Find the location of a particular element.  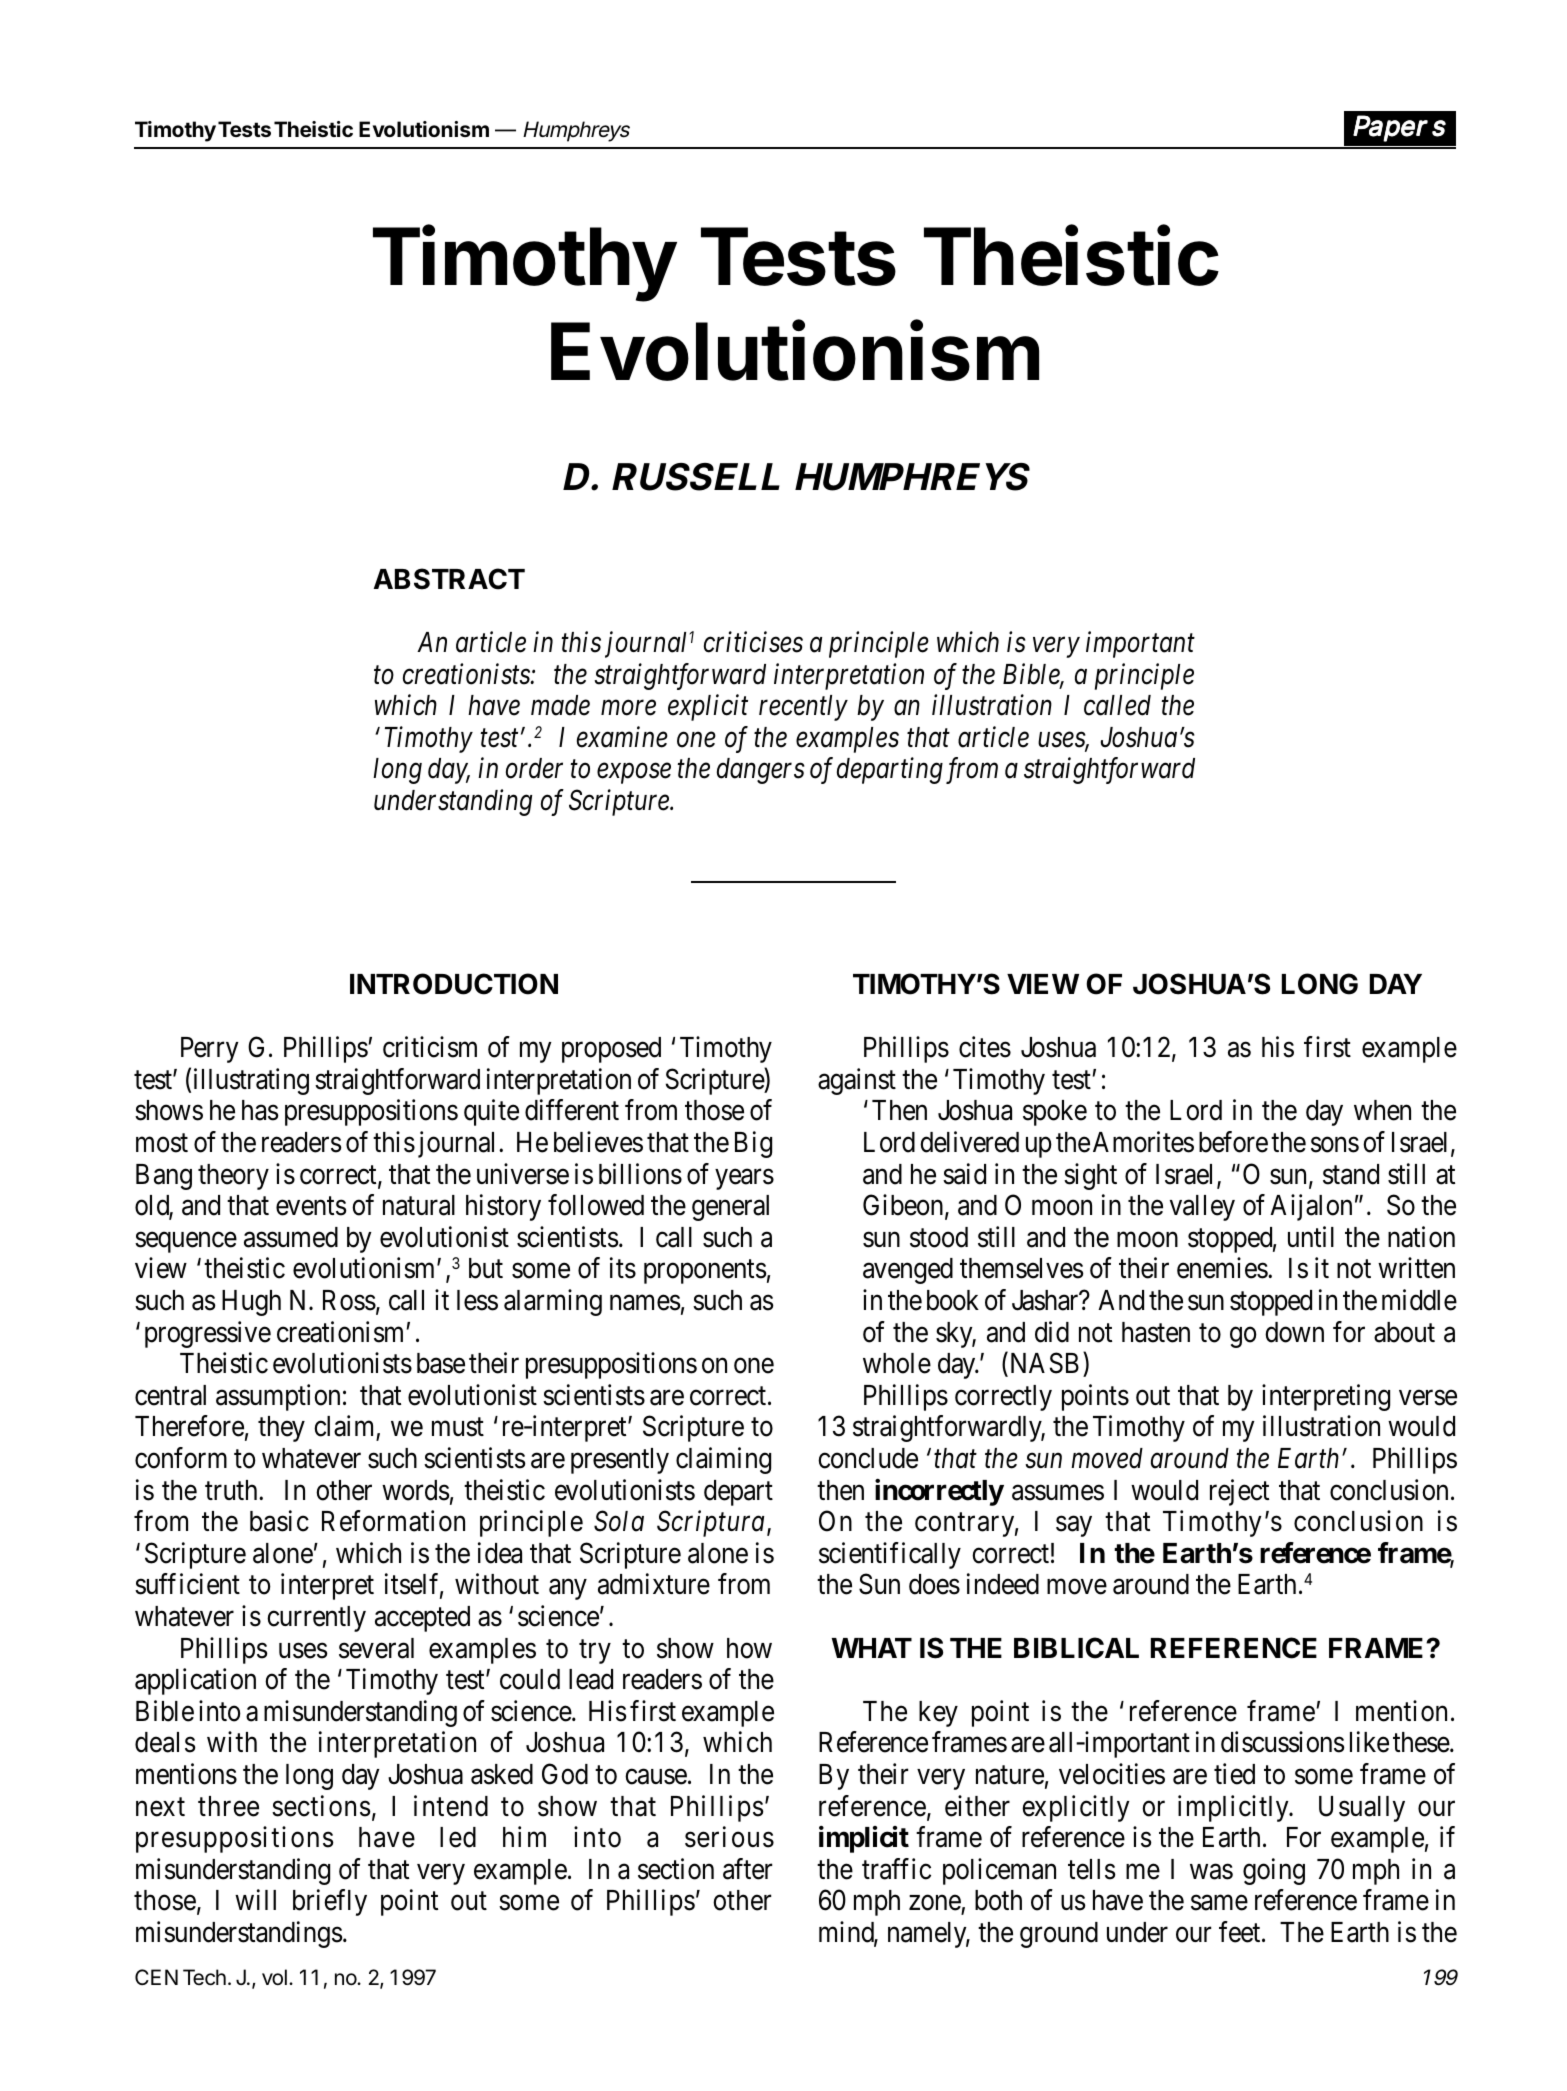

ABSTRACT is located at coordinates (449, 579).
